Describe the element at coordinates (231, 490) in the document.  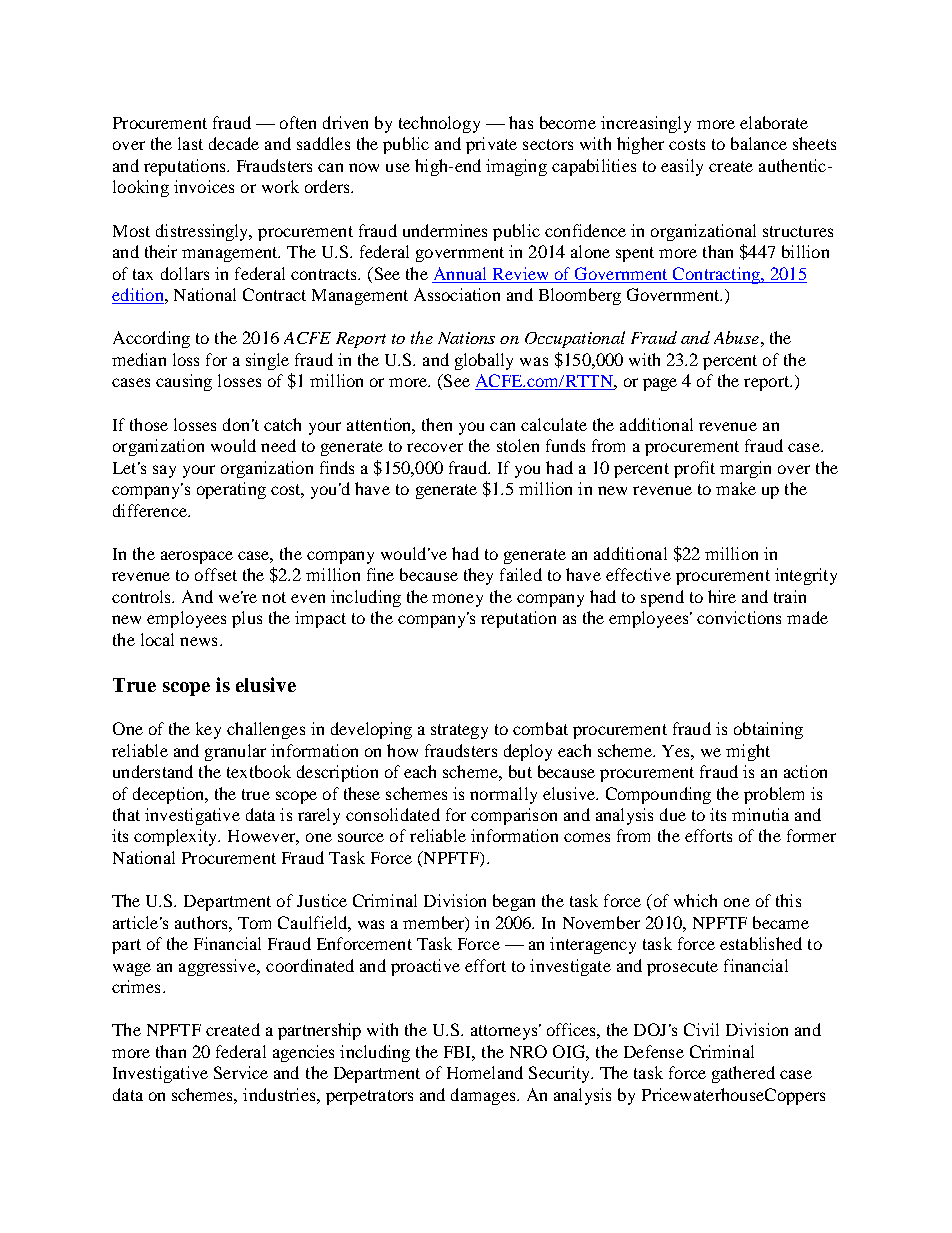
I see `operating` at that location.
